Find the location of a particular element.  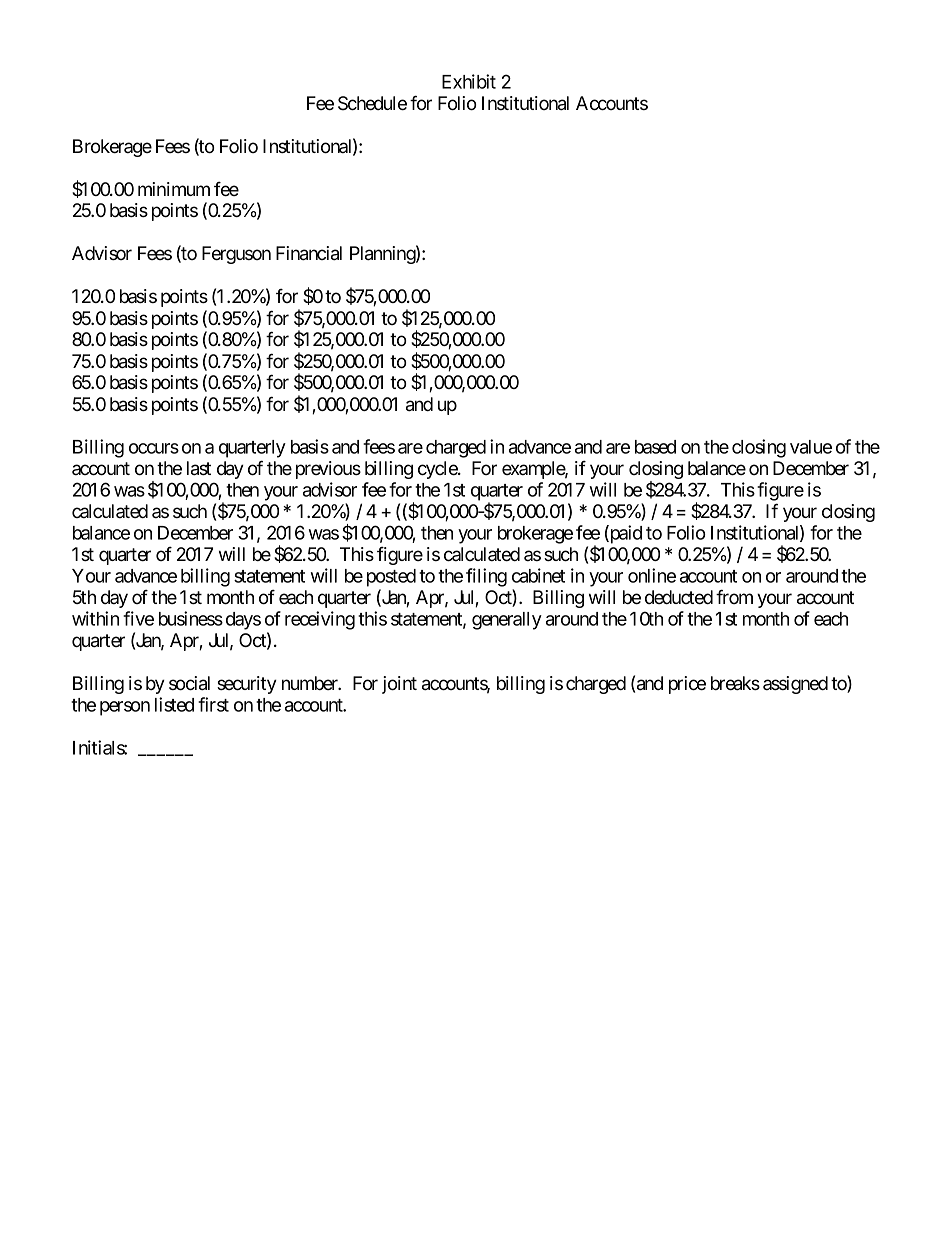

last is located at coordinates (199, 468).
